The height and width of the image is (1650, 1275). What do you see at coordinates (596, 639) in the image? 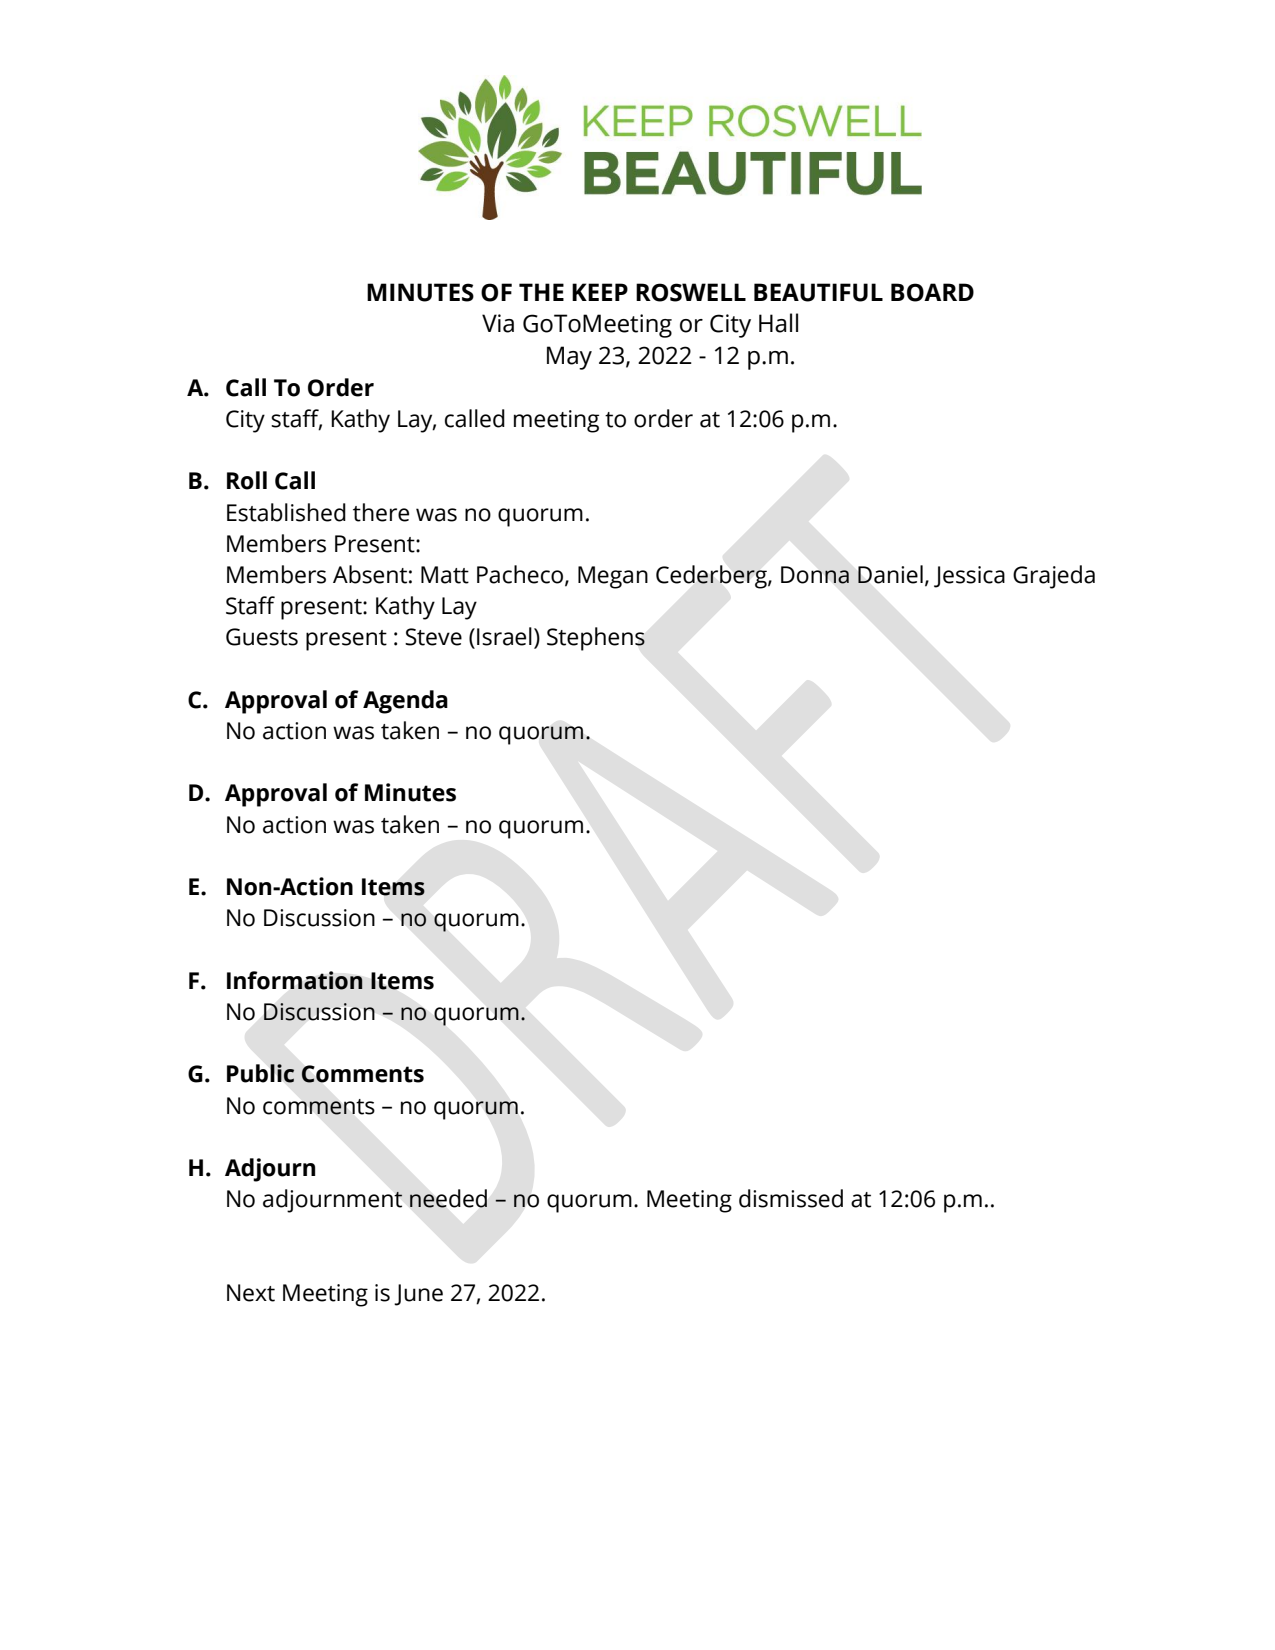
I see `Stephens` at bounding box center [596, 639].
